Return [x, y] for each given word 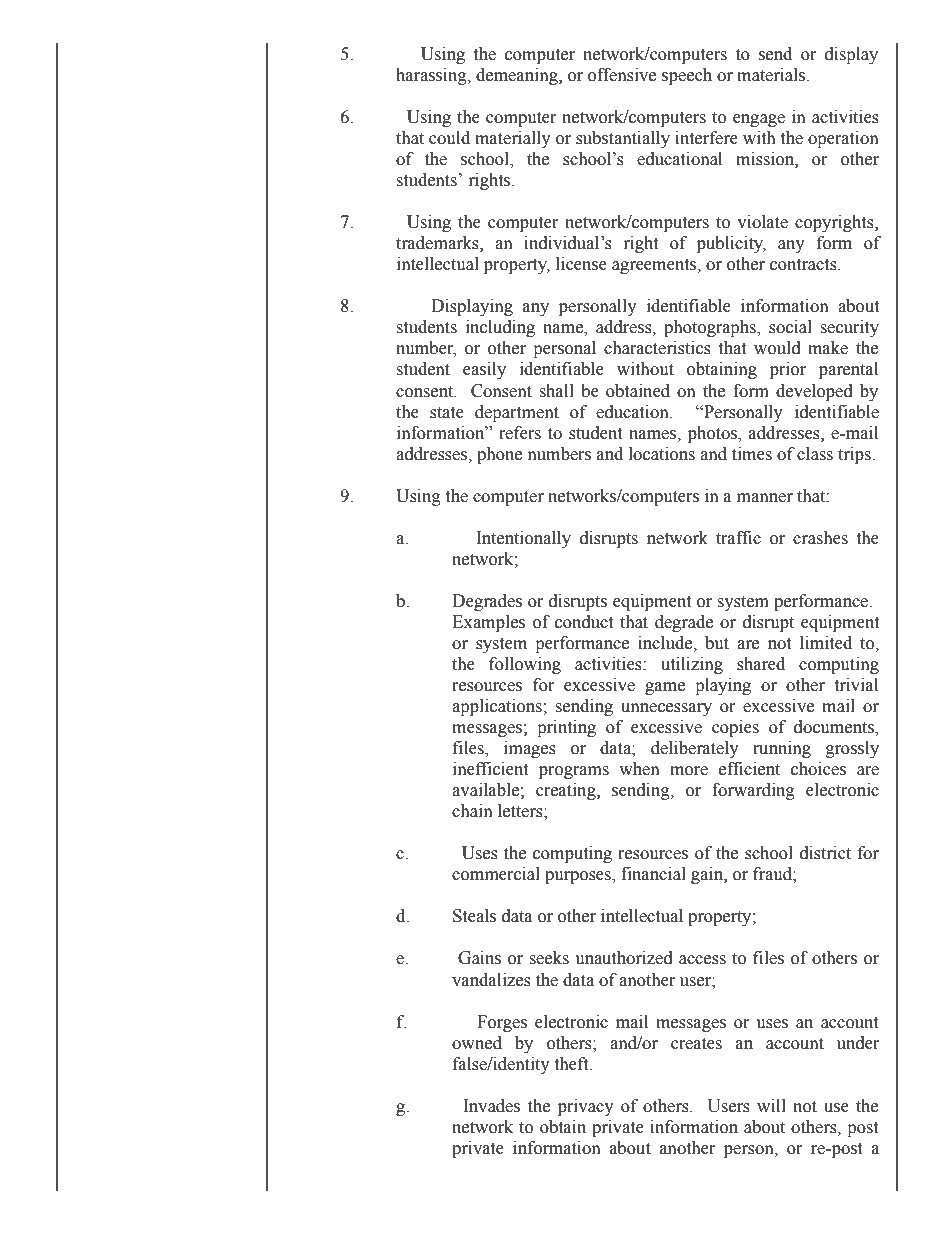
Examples [488, 623]
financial [653, 874]
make [828, 348]
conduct [584, 622]
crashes [820, 538]
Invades [491, 1106]
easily [484, 370]
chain [472, 811]
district [825, 853]
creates [696, 1044]
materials [772, 75]
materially [513, 139]
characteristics [657, 348]
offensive [622, 75]
